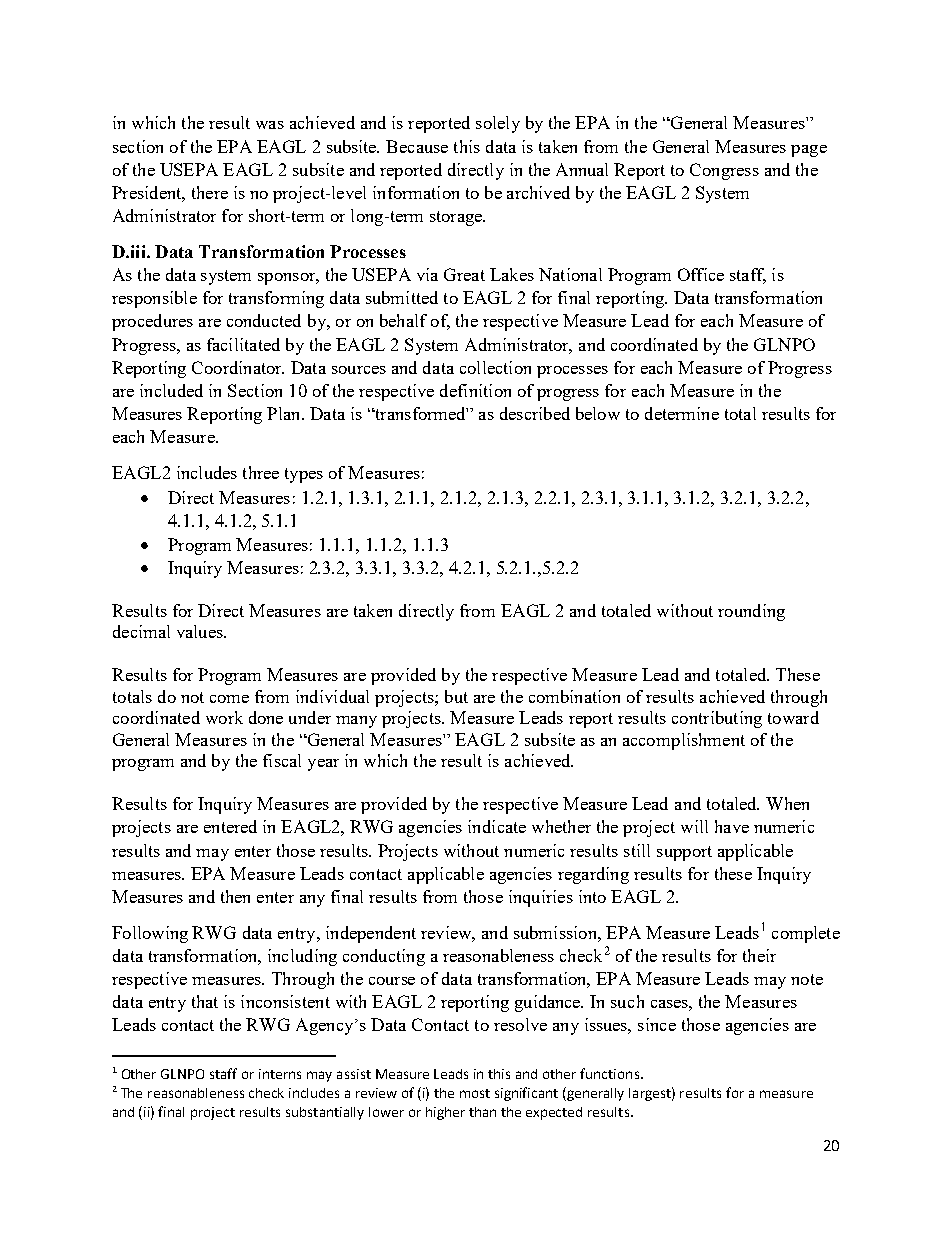 The height and width of the screenshot is (1233, 952). I want to click on indicate, so click(497, 826).
